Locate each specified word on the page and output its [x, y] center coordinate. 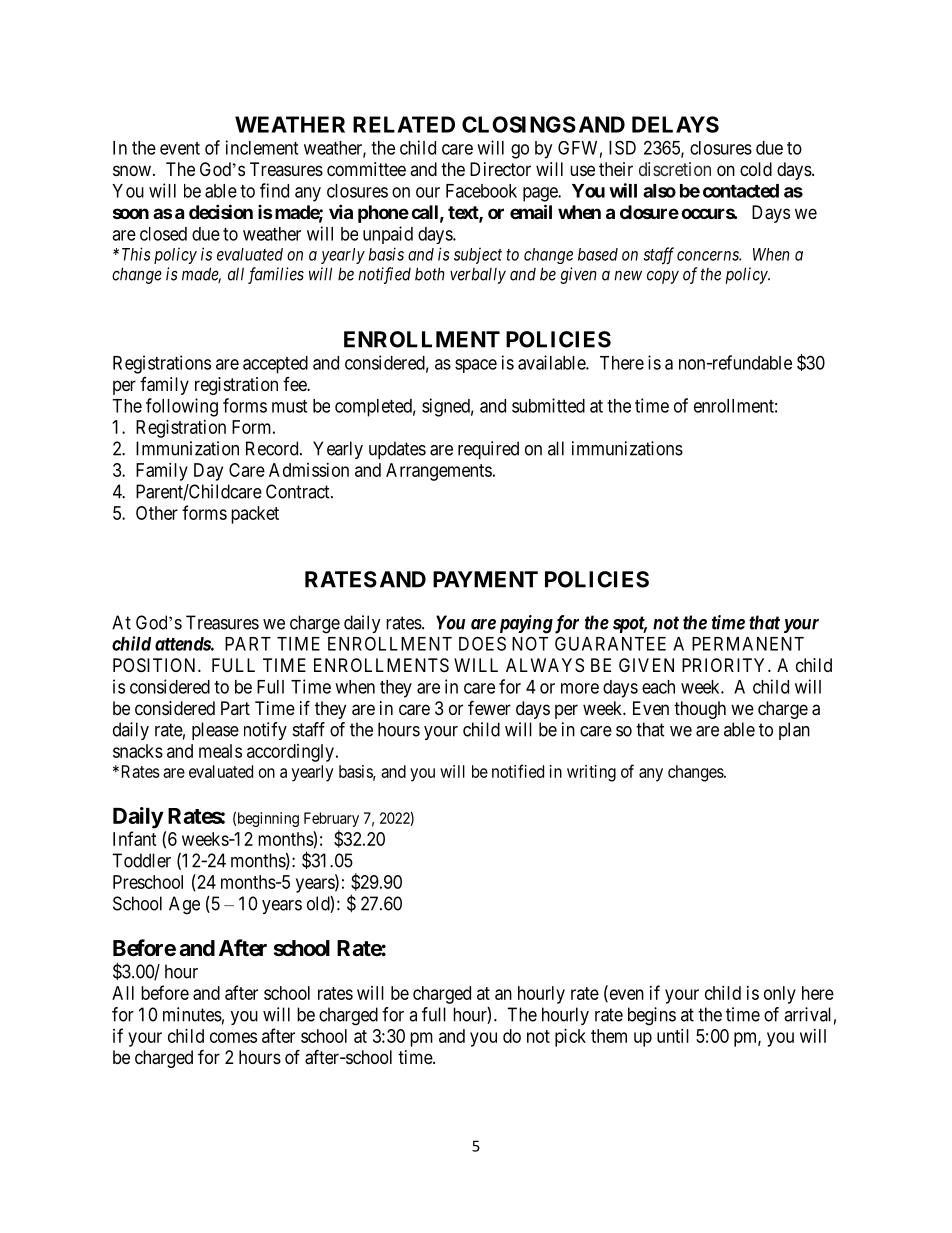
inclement [262, 147]
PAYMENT [485, 579]
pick [570, 1038]
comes [233, 1037]
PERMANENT [748, 644]
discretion [675, 169]
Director [500, 169]
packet [255, 515]
